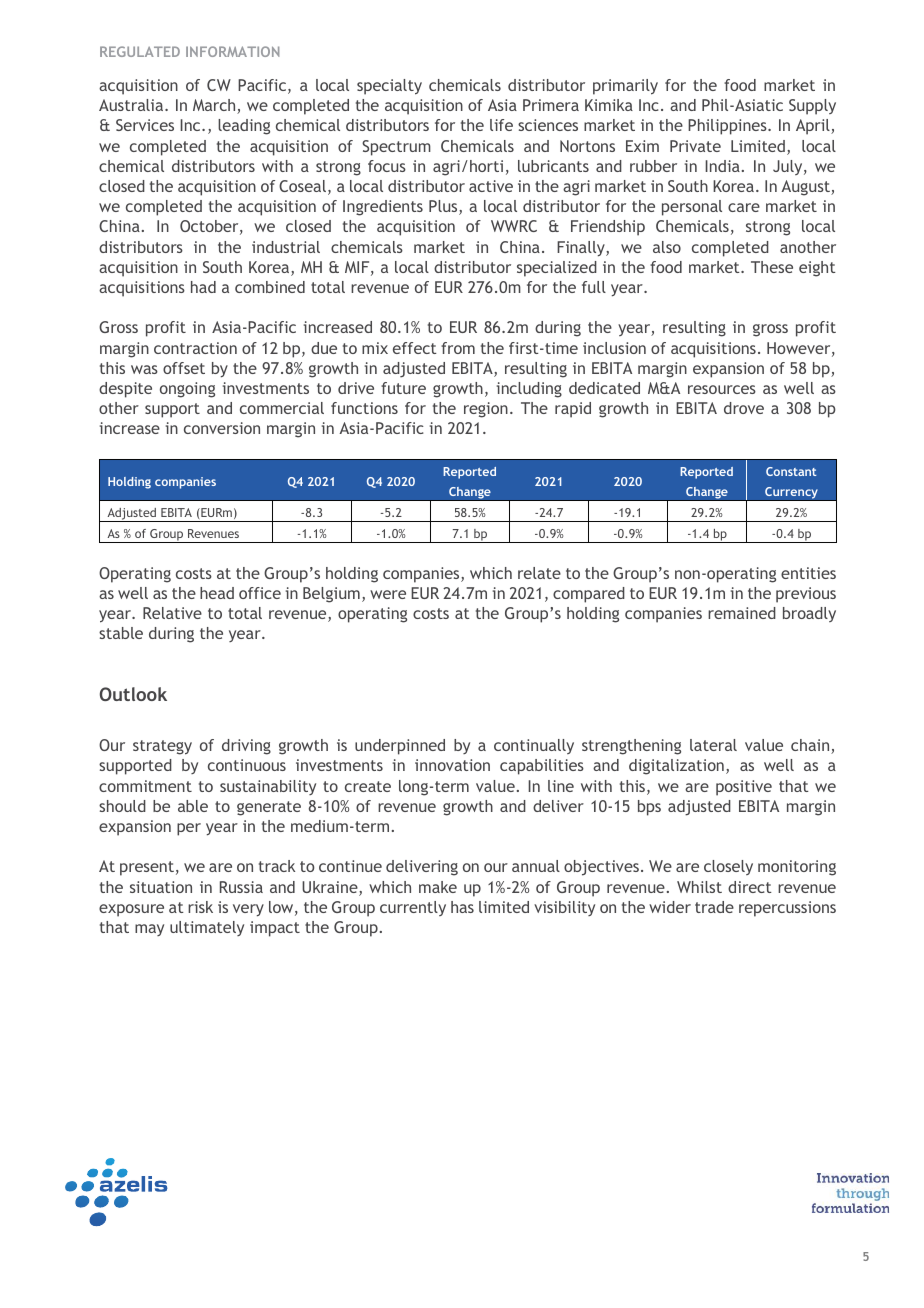 The image size is (924, 1308). What do you see at coordinates (742, 613) in the screenshot?
I see `remained` at bounding box center [742, 613].
